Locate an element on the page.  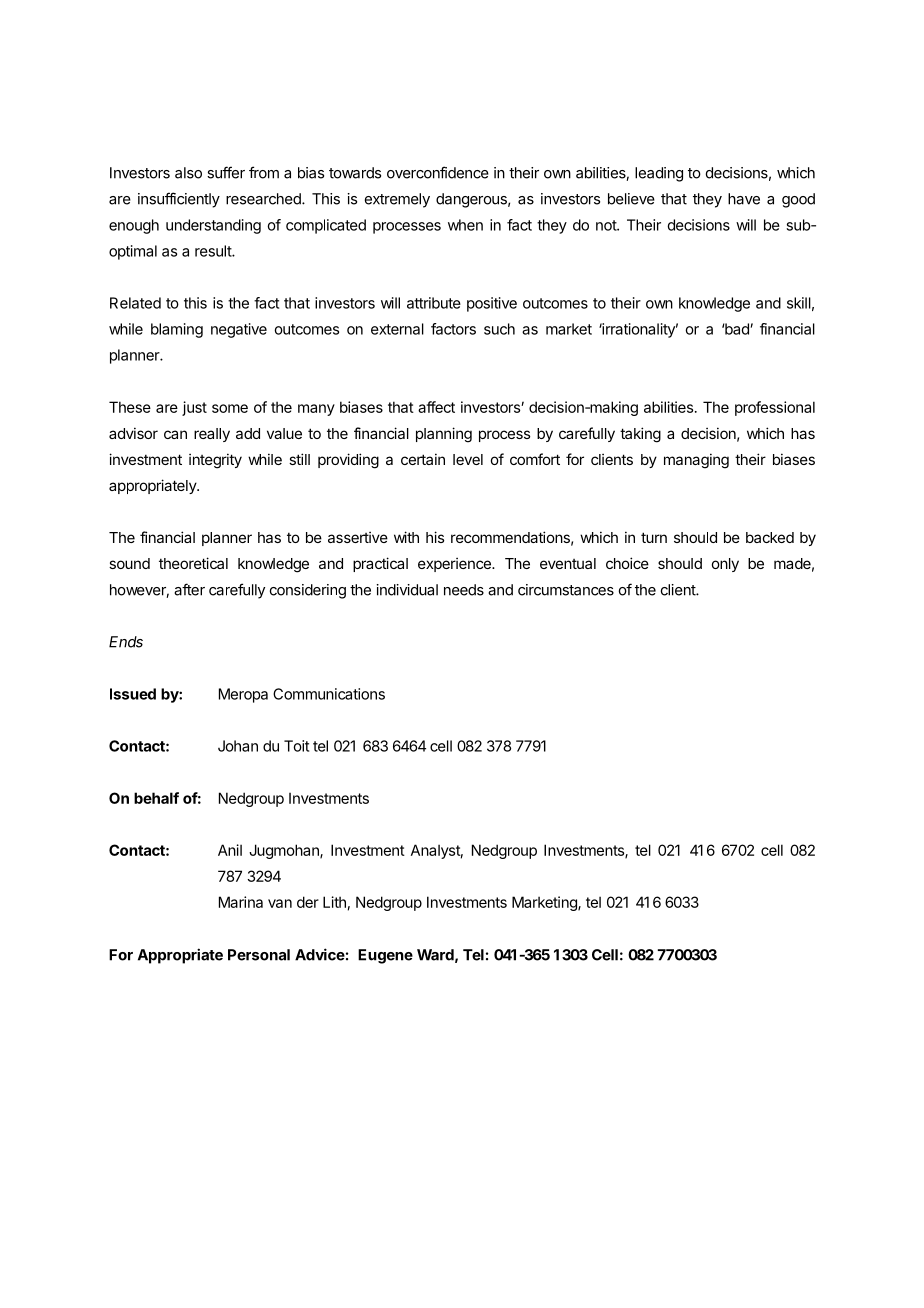
only is located at coordinates (725, 565).
